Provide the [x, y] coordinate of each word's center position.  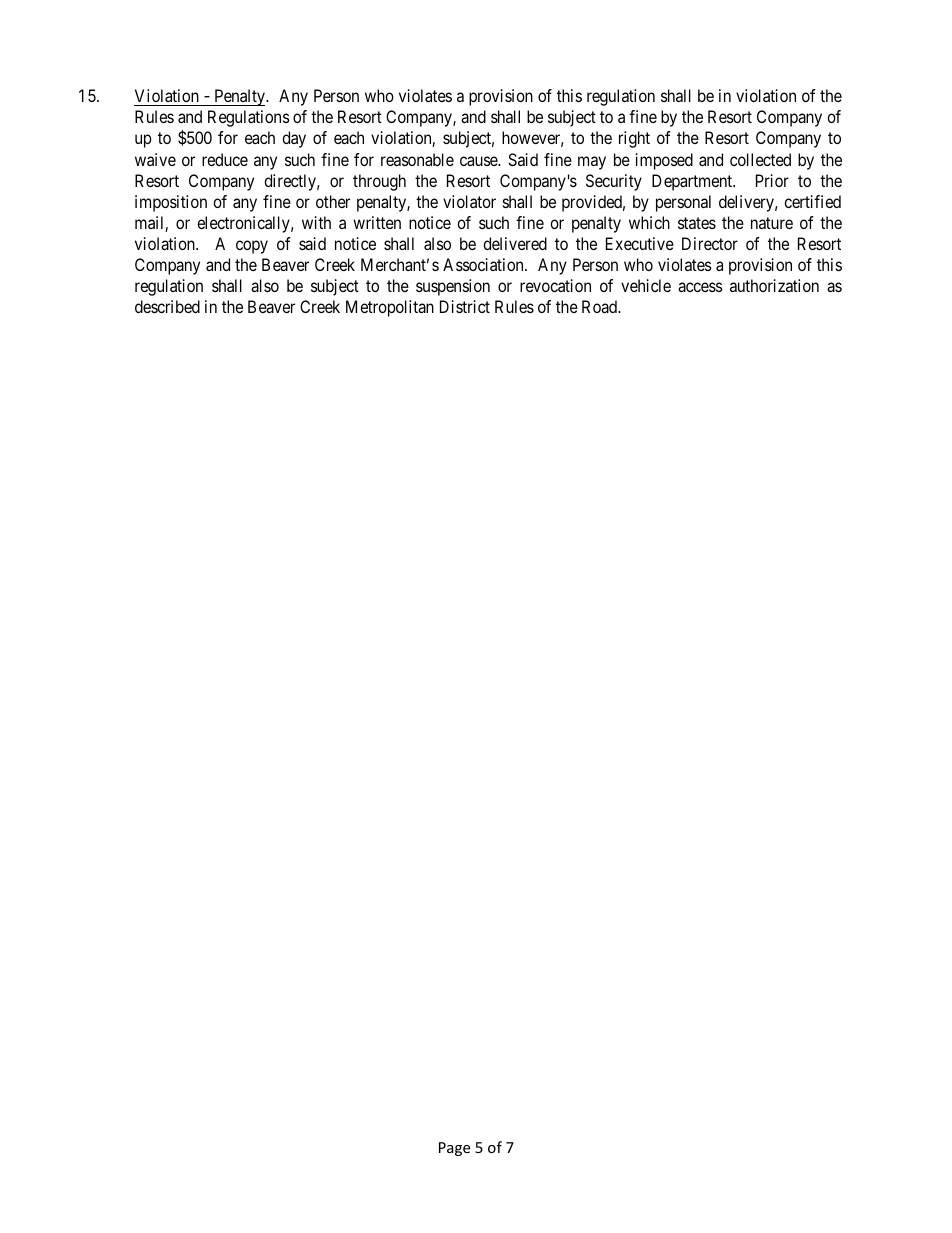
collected [760, 159]
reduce [225, 159]
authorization [774, 285]
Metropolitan [390, 308]
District [465, 306]
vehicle [646, 285]
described [167, 306]
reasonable [417, 159]
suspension [453, 287]
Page [454, 1149]
